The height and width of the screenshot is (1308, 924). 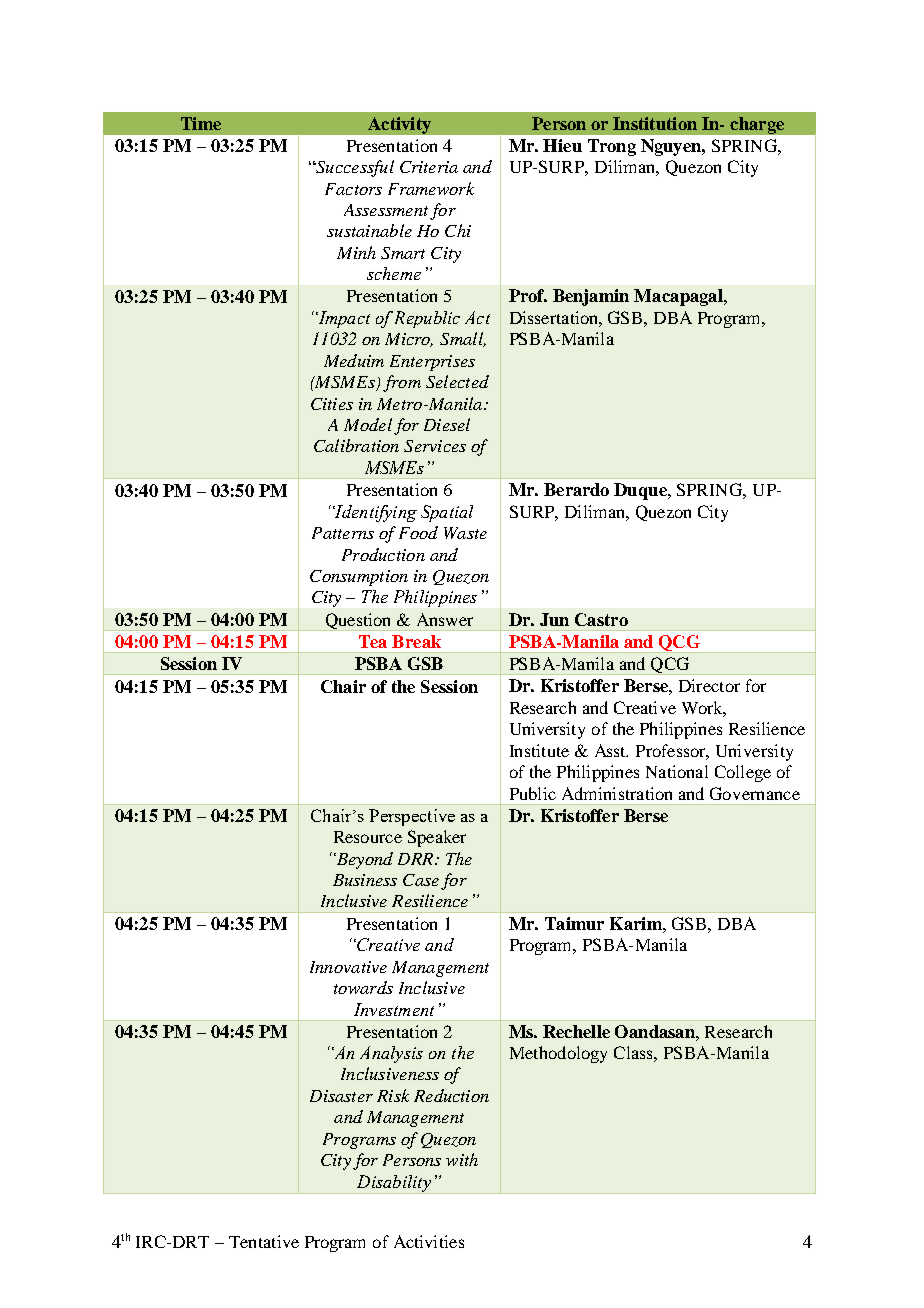 What do you see at coordinates (709, 685) in the screenshot?
I see `Director` at bounding box center [709, 685].
